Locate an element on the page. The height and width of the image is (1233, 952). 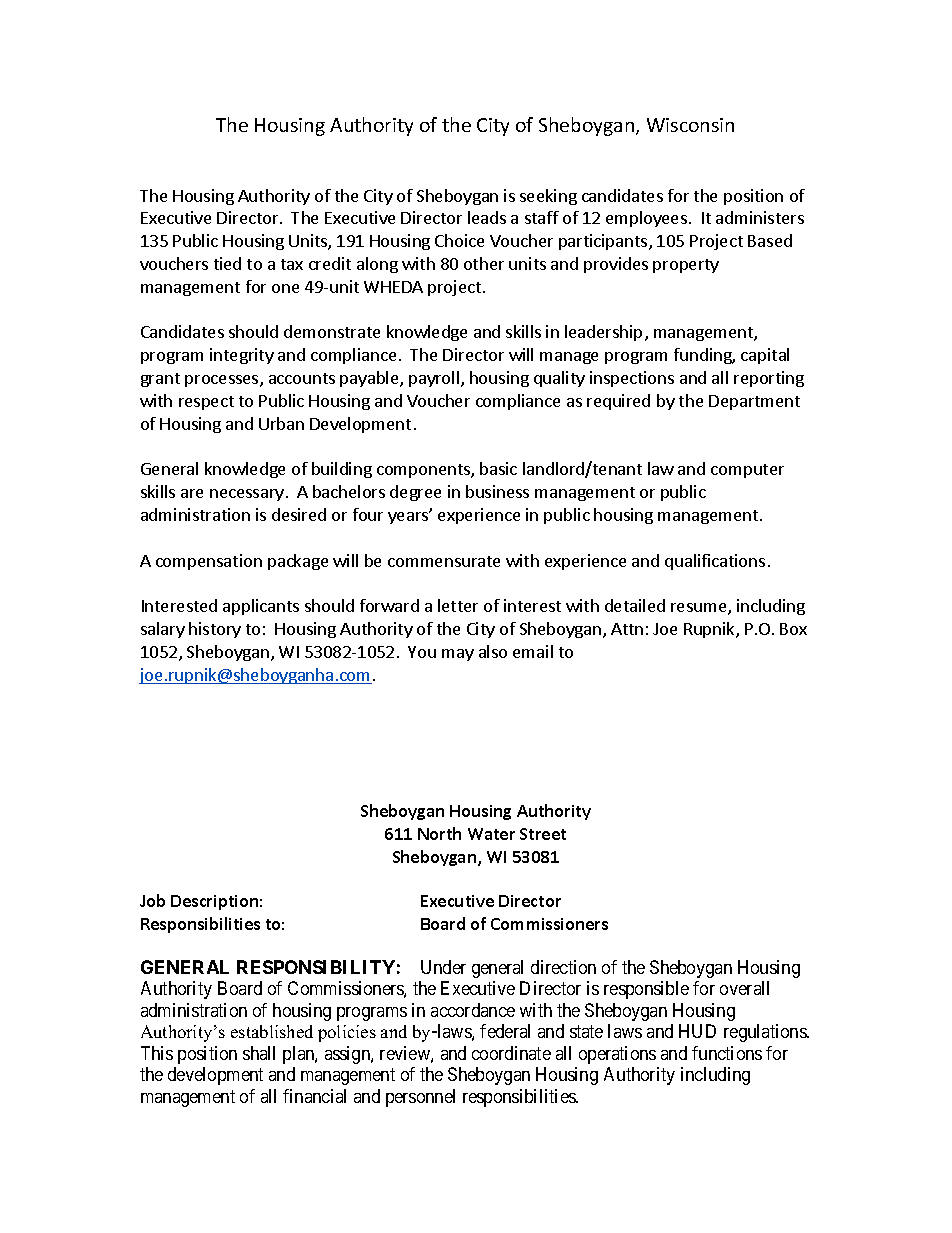
shall is located at coordinates (259, 1053).
